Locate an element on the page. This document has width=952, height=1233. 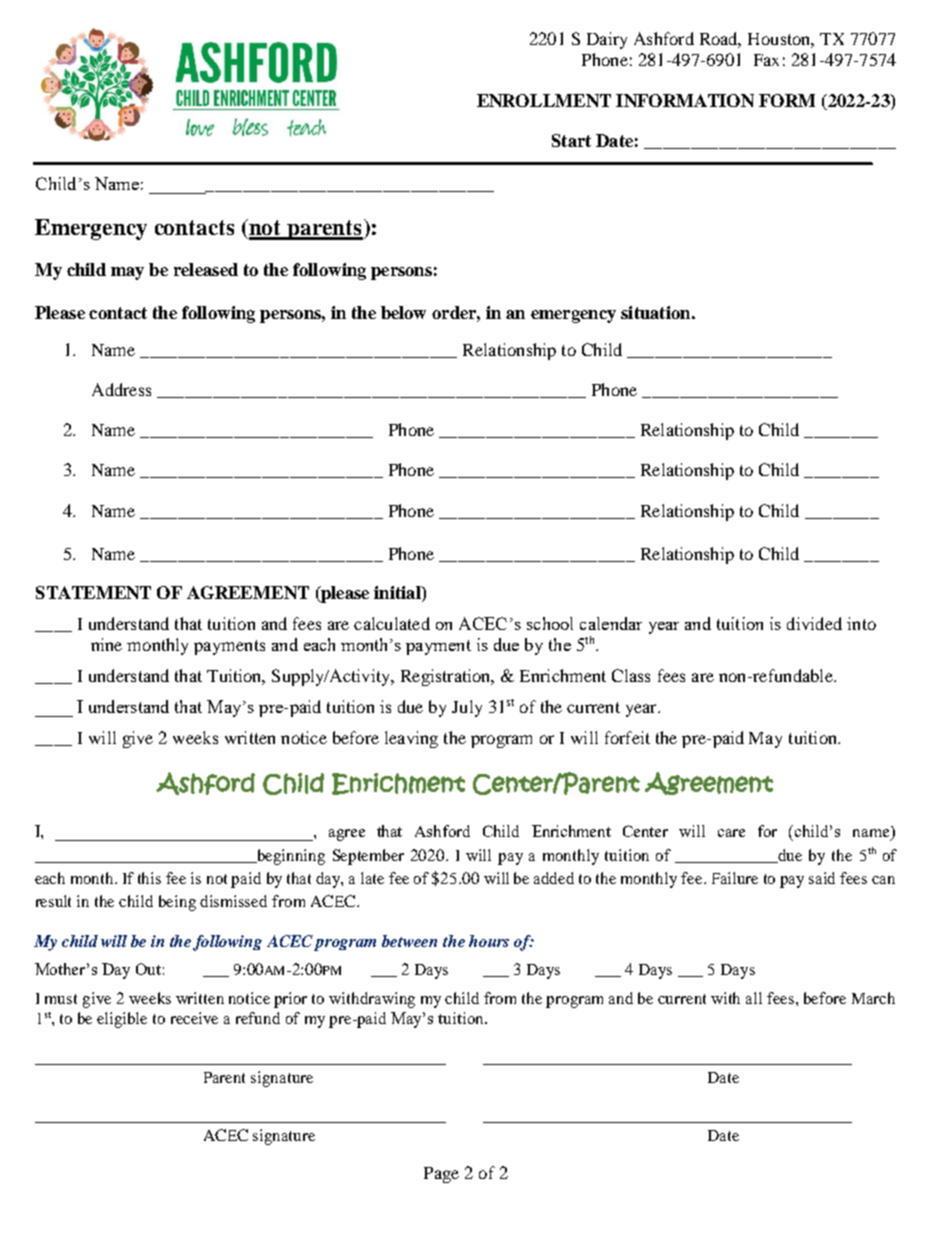
initial is located at coordinates (398, 594).
